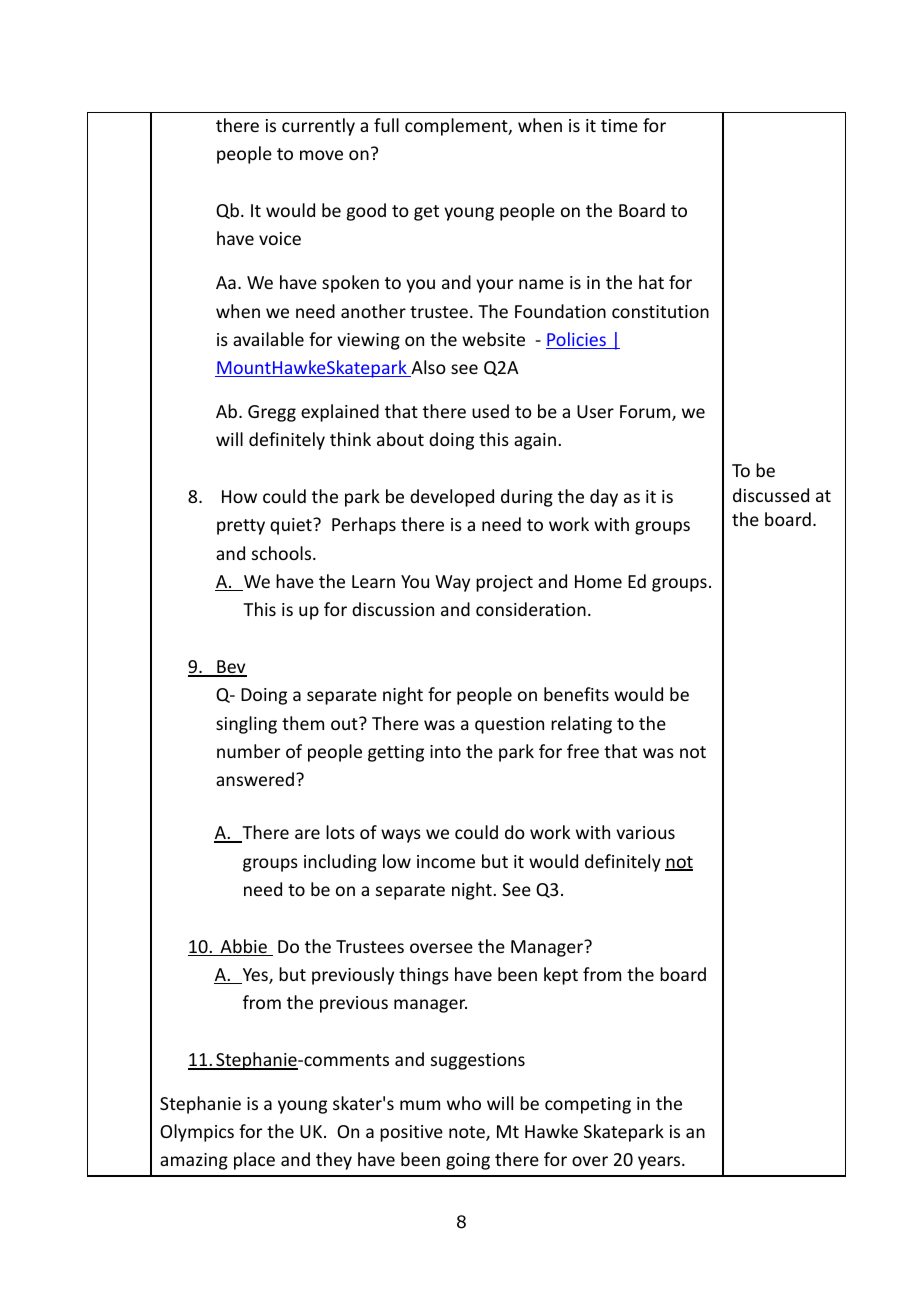  I want to click on developed, so click(452, 498).
